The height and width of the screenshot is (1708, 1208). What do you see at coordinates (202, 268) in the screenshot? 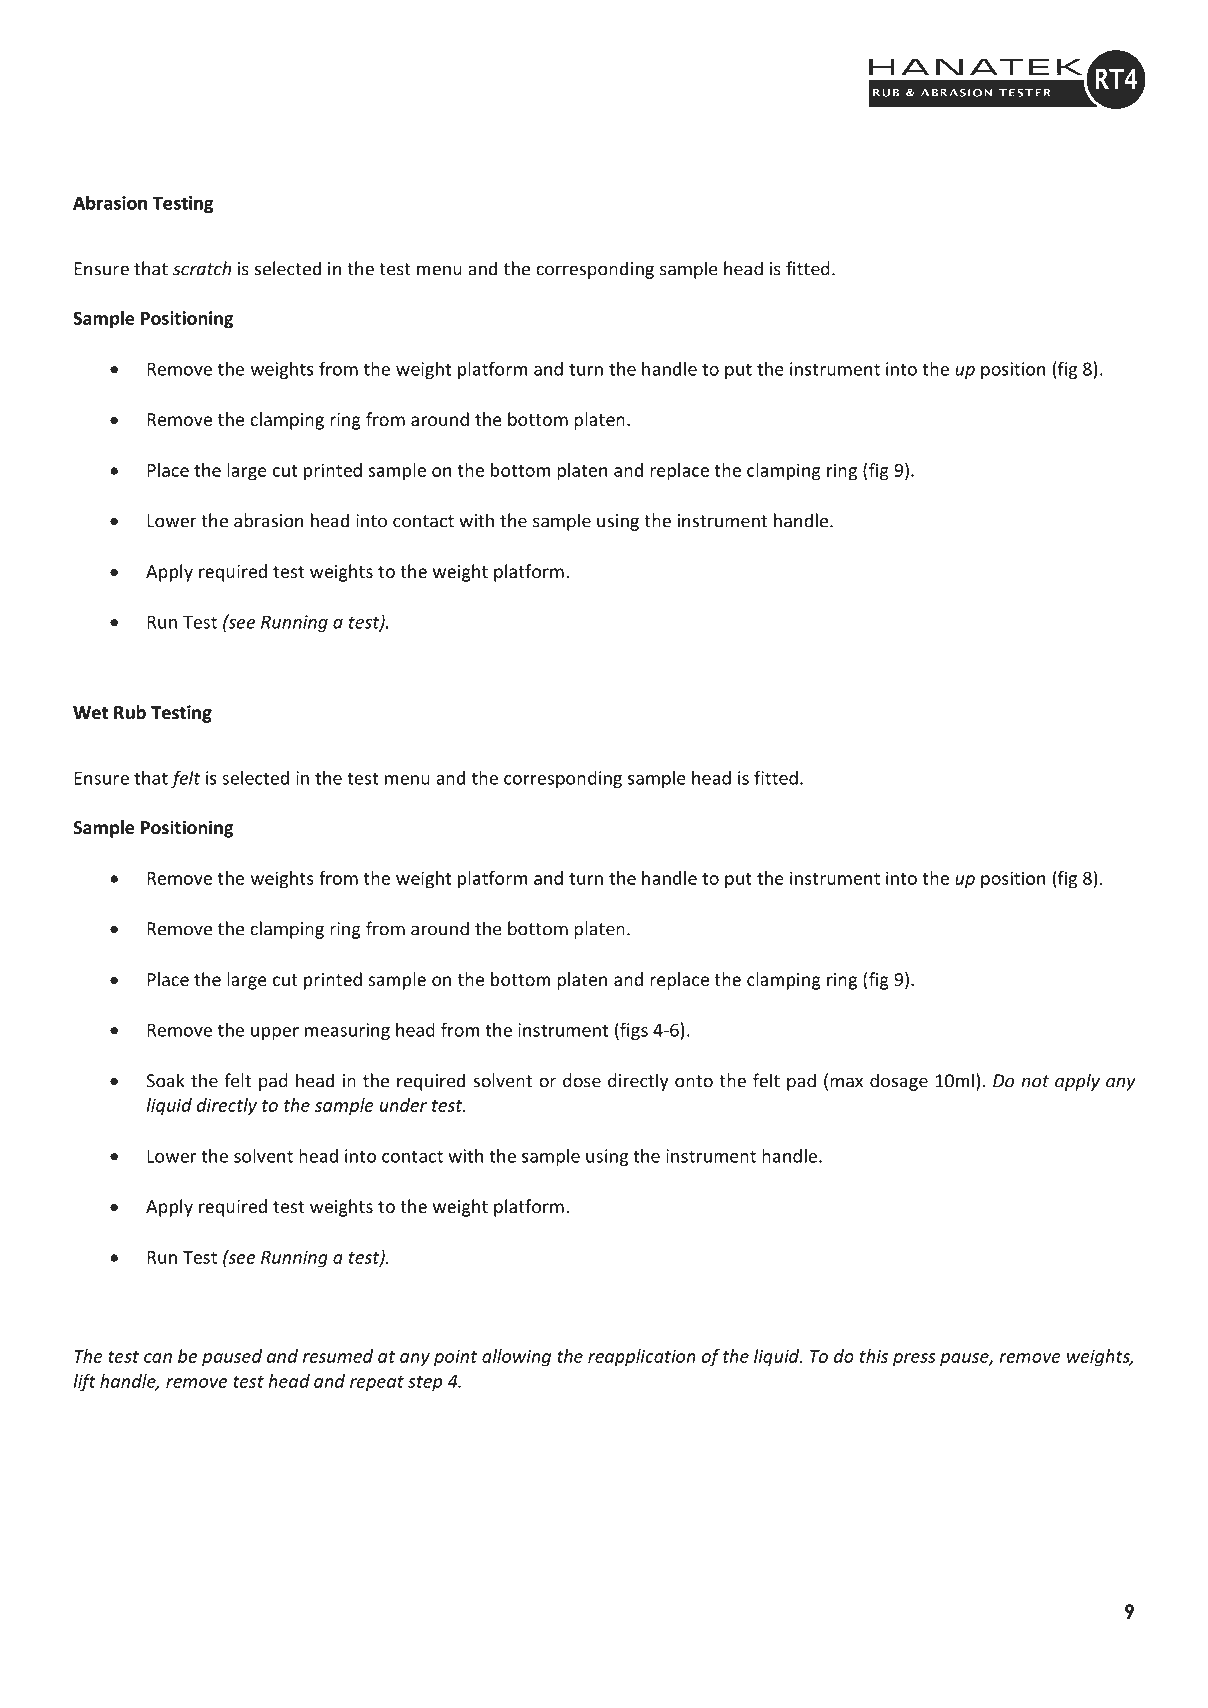
I see `scratch` at bounding box center [202, 268].
